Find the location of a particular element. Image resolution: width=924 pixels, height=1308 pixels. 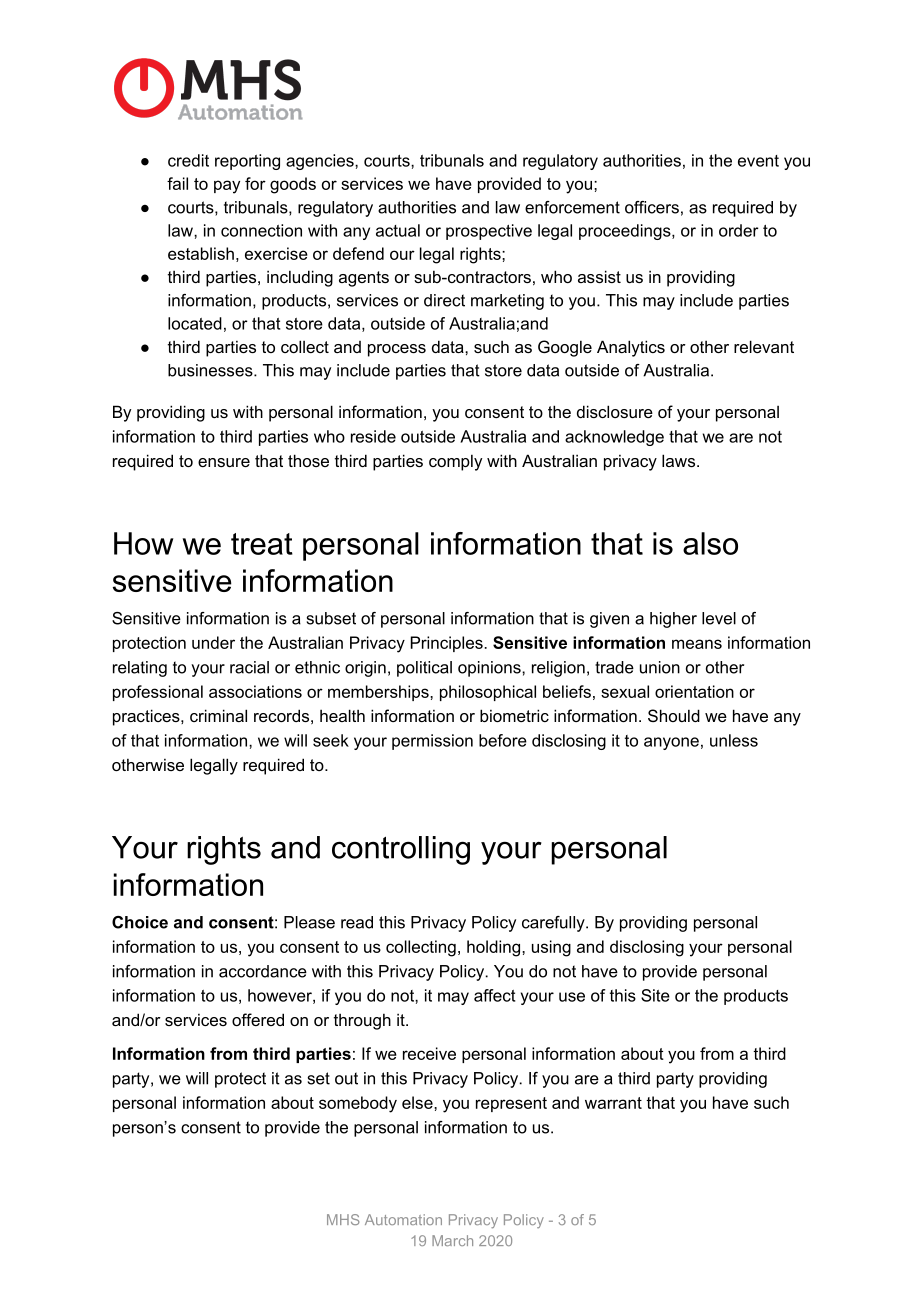

comply is located at coordinates (455, 462).
